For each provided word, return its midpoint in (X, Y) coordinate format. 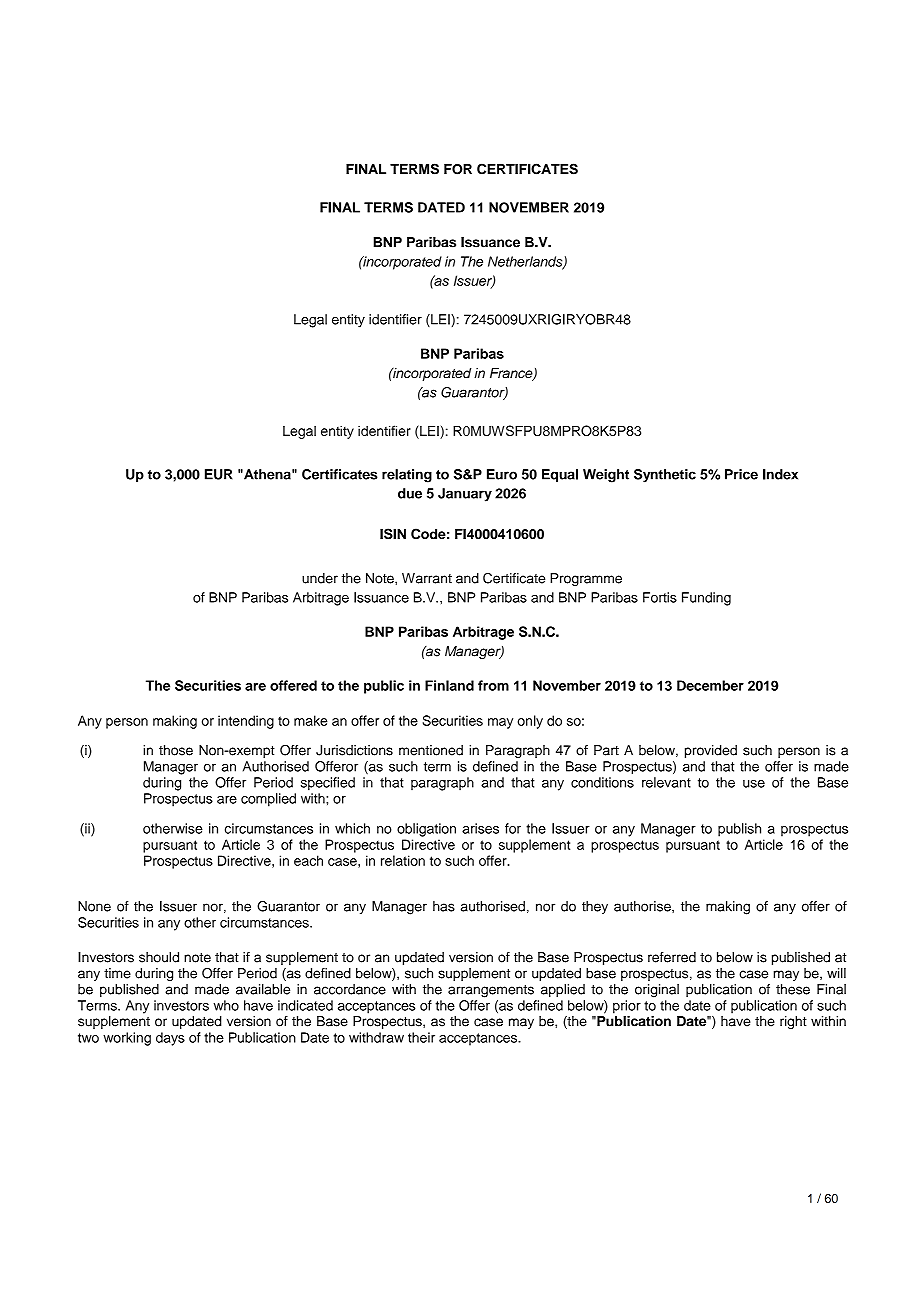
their (421, 1037)
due (410, 493)
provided (711, 751)
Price (741, 474)
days (170, 1039)
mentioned (431, 750)
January (465, 495)
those (176, 750)
